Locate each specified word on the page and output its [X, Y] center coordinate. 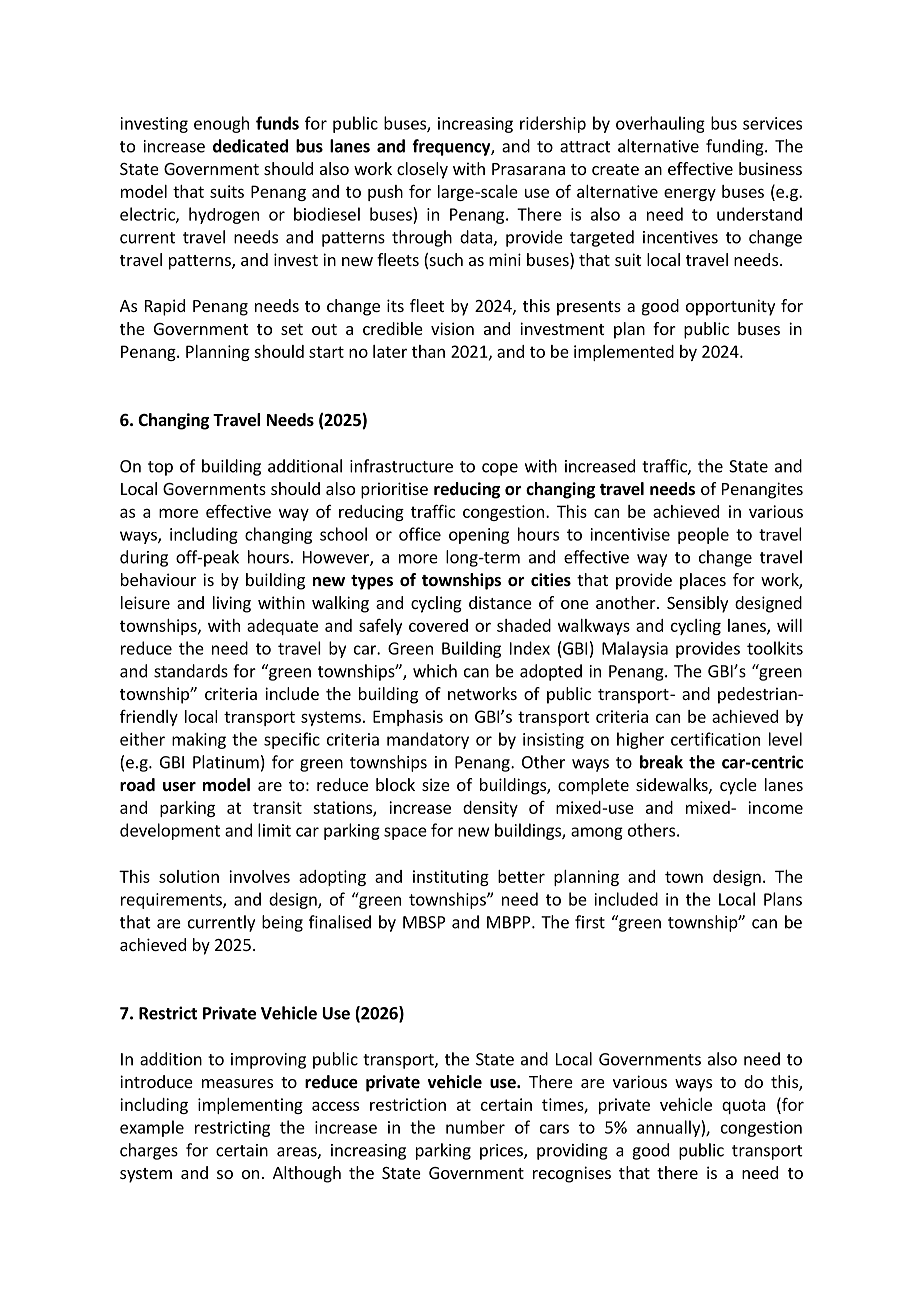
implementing [250, 1106]
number [475, 1127]
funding [736, 147]
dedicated [250, 146]
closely [422, 170]
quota [744, 1106]
